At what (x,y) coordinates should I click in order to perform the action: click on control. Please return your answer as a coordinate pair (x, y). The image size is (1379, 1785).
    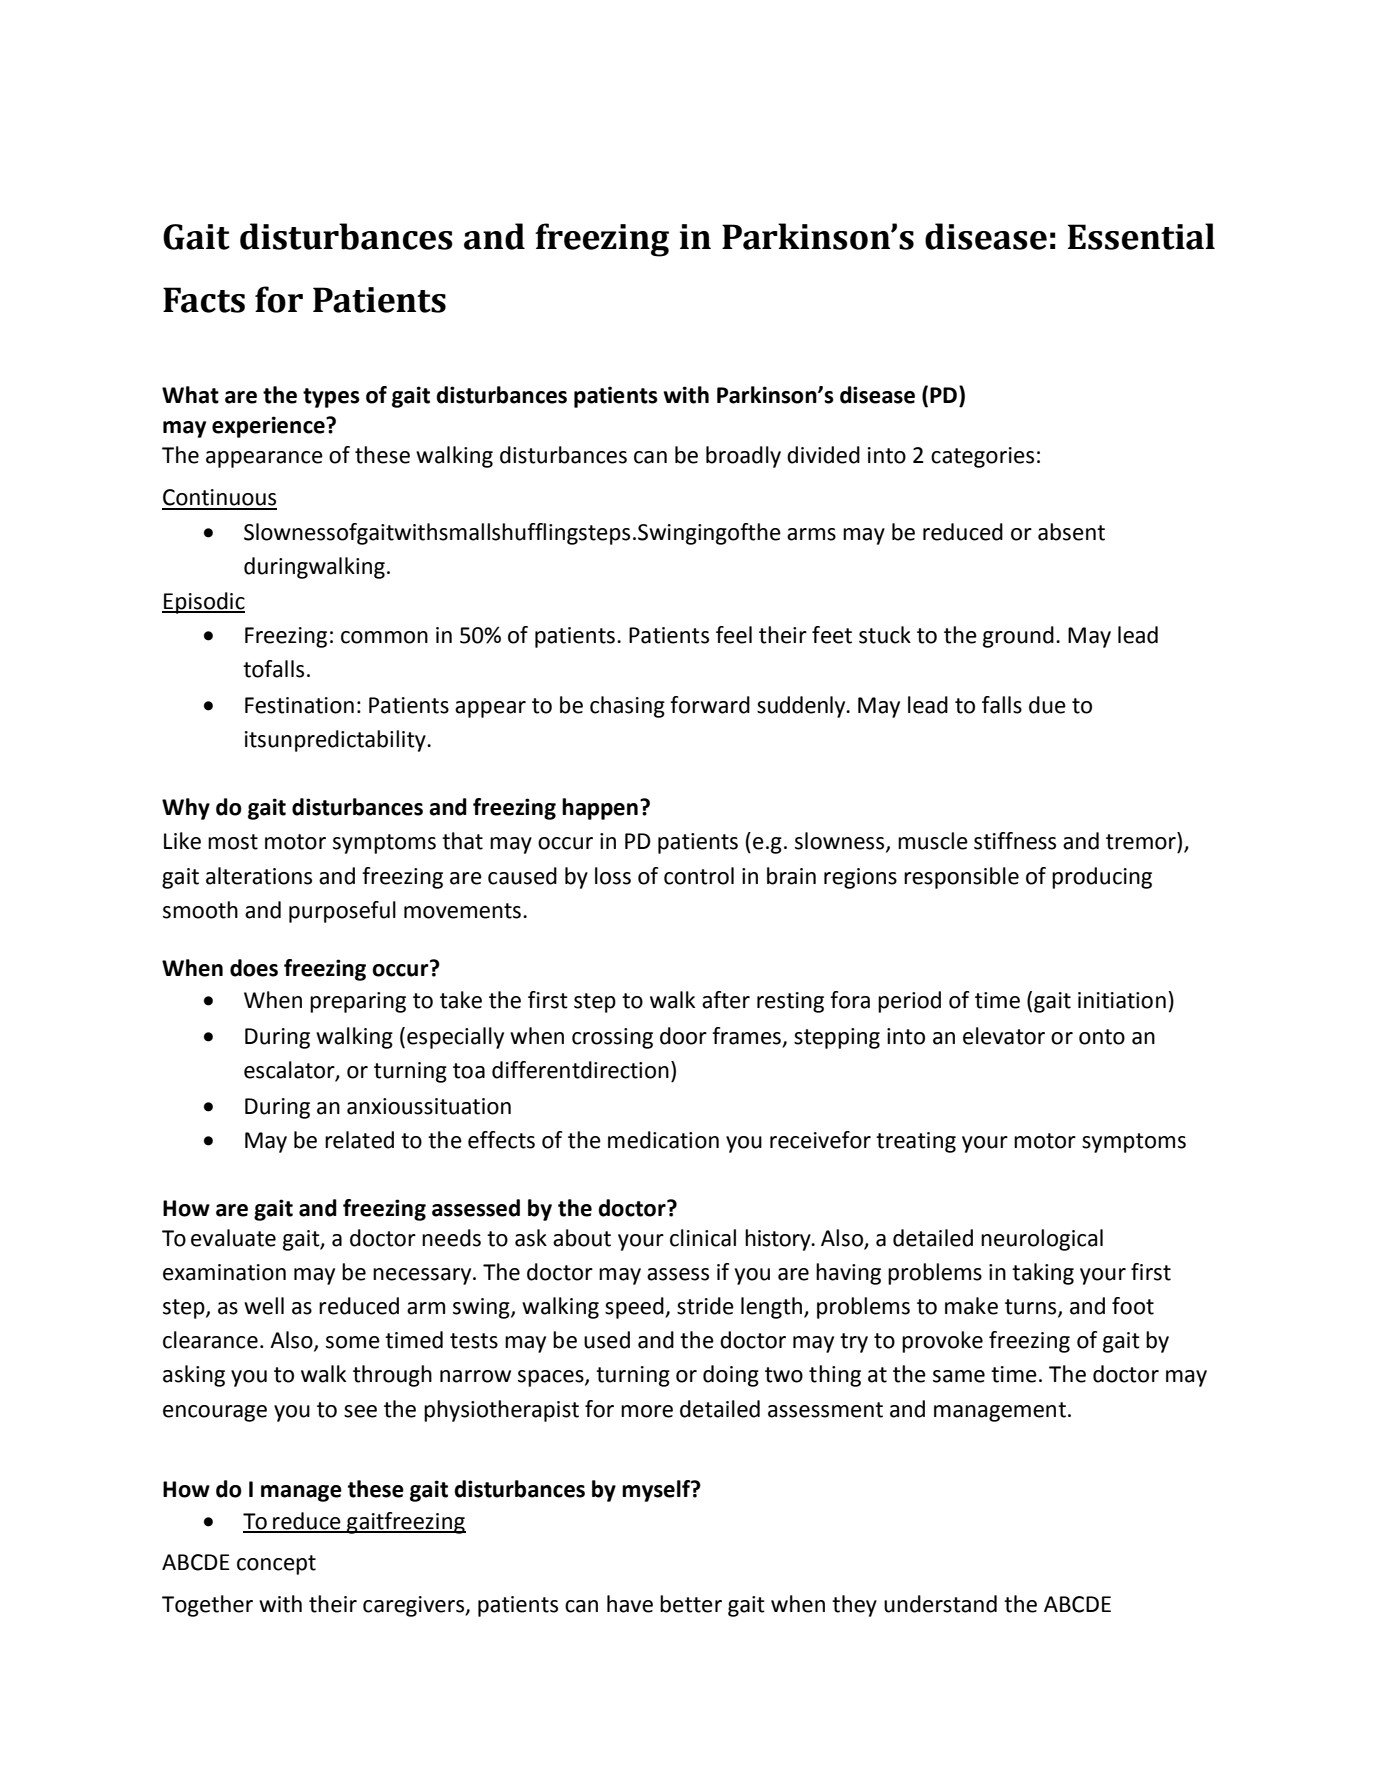
    Looking at the image, I should click on (699, 876).
